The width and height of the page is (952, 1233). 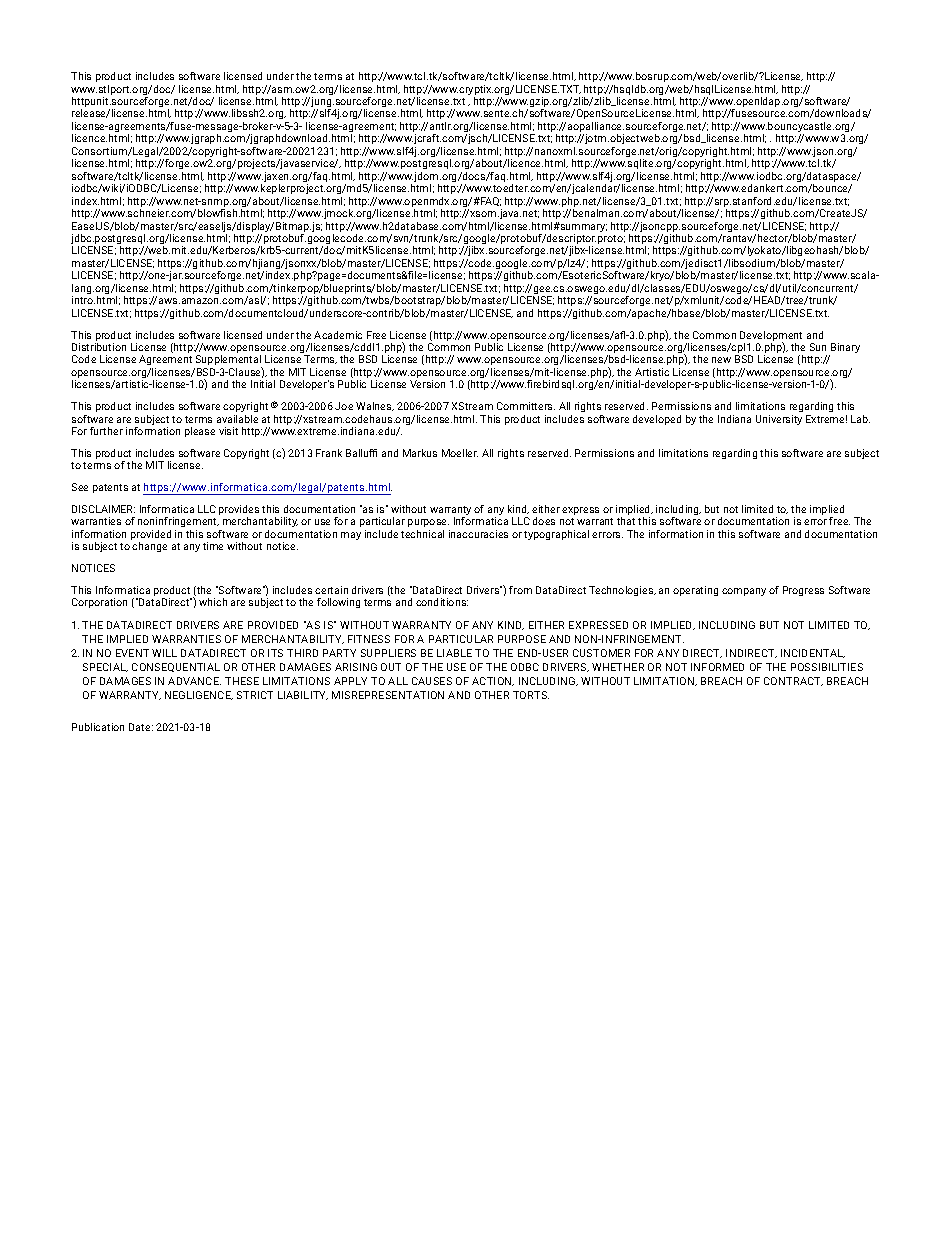 What do you see at coordinates (99, 347) in the page?
I see `Distribution` at bounding box center [99, 347].
